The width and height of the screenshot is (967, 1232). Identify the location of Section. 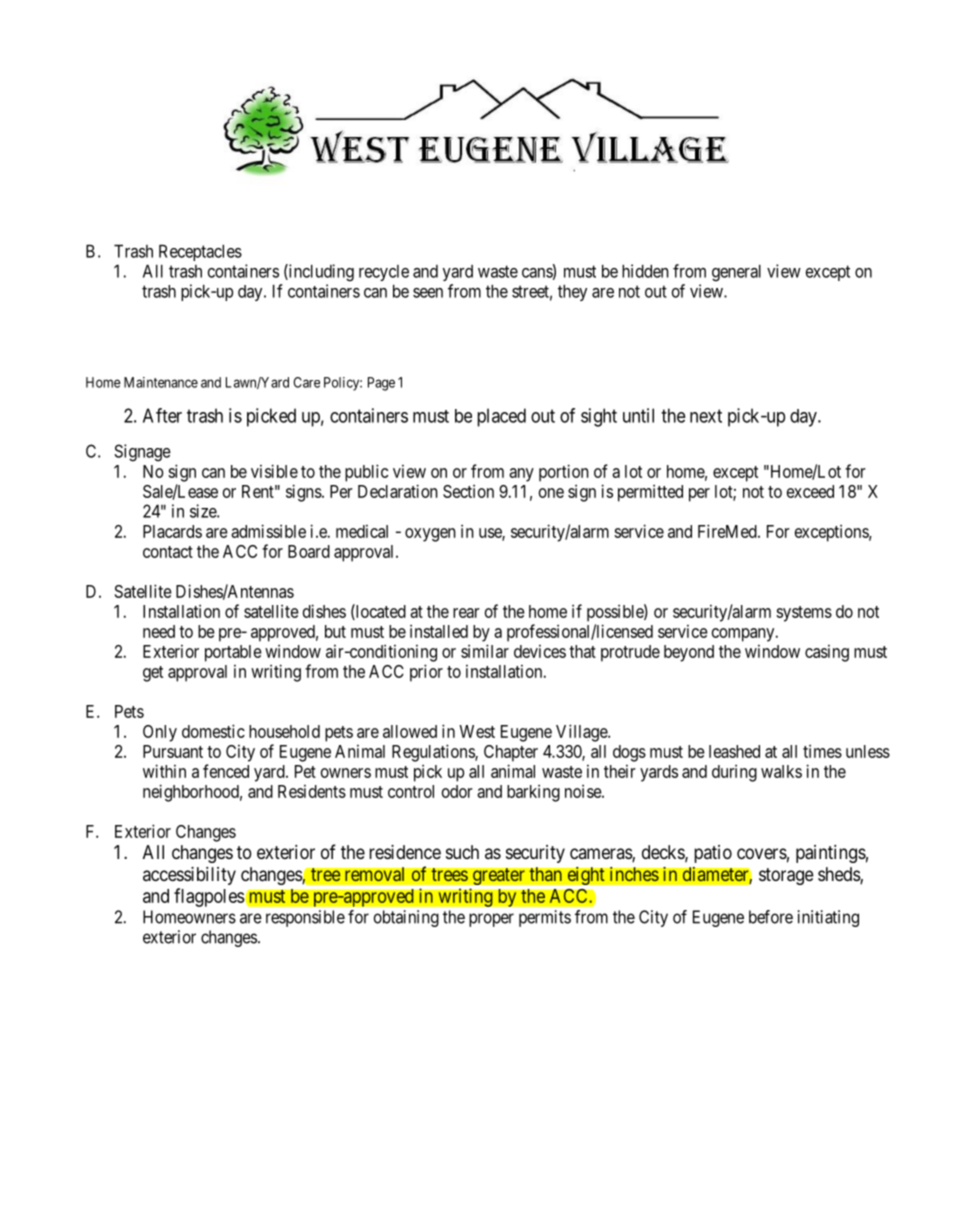
(468, 491).
